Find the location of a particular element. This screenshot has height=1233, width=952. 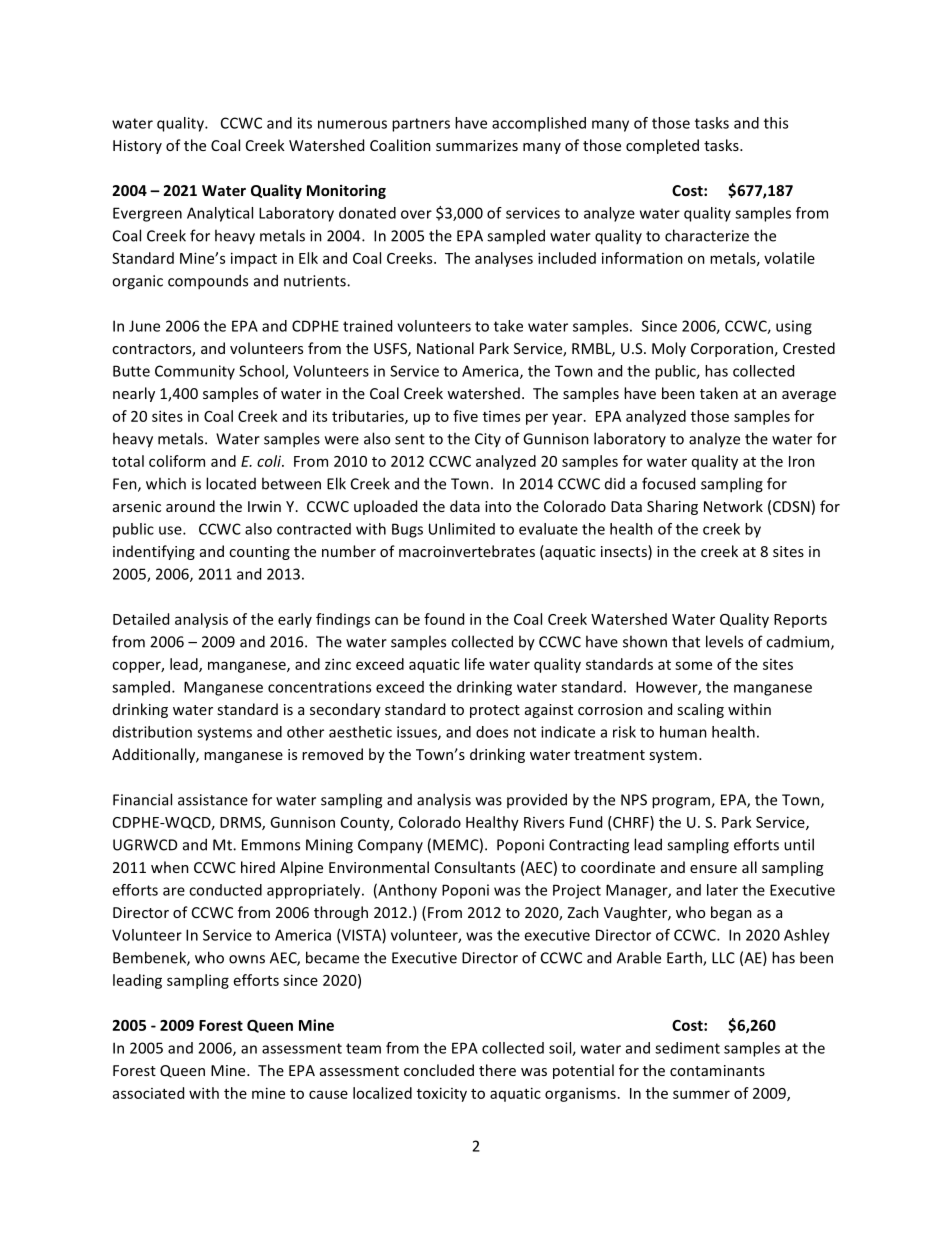

levels is located at coordinates (724, 641).
